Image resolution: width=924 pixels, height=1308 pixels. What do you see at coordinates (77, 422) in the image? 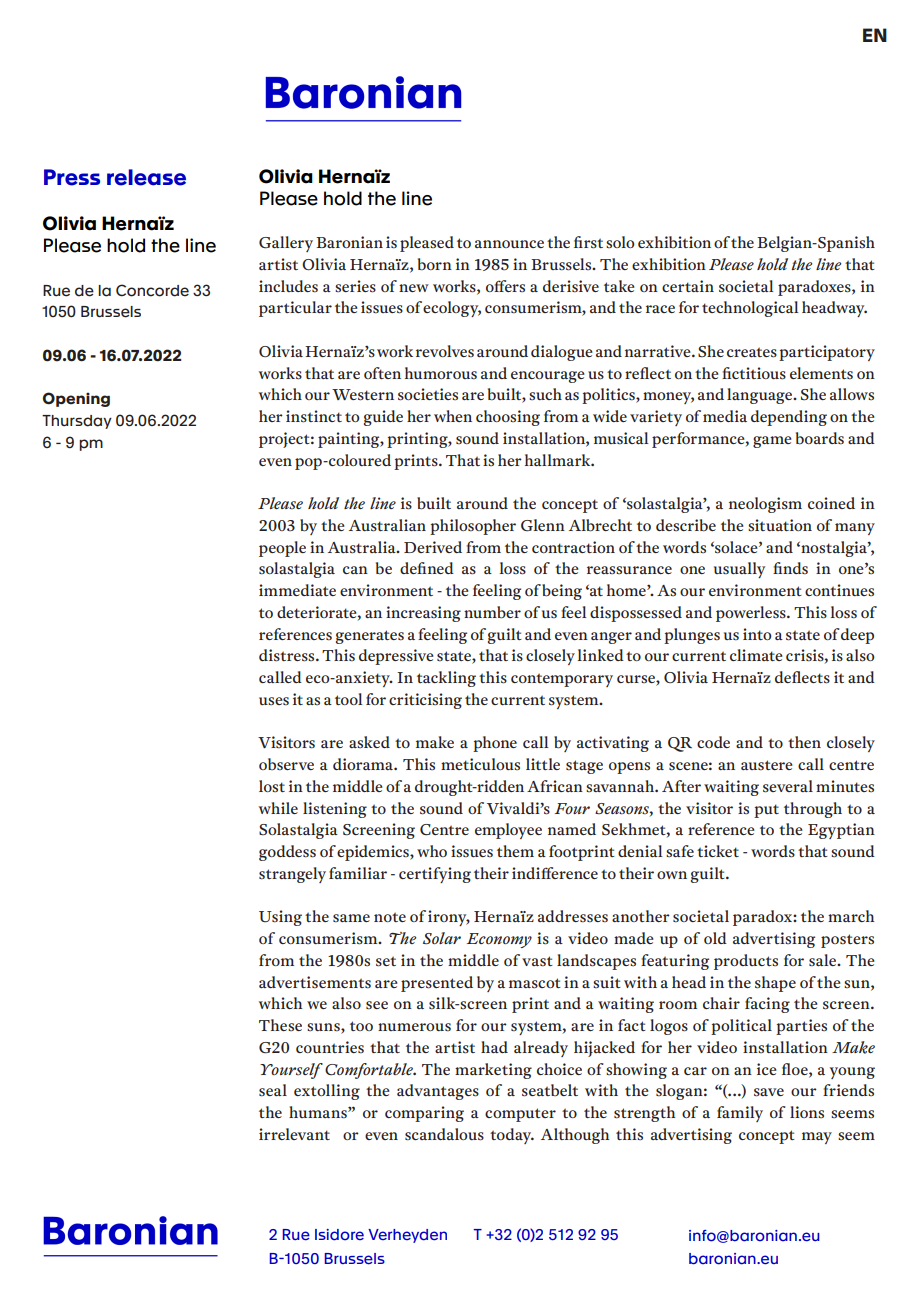
I see `Thursday` at bounding box center [77, 422].
